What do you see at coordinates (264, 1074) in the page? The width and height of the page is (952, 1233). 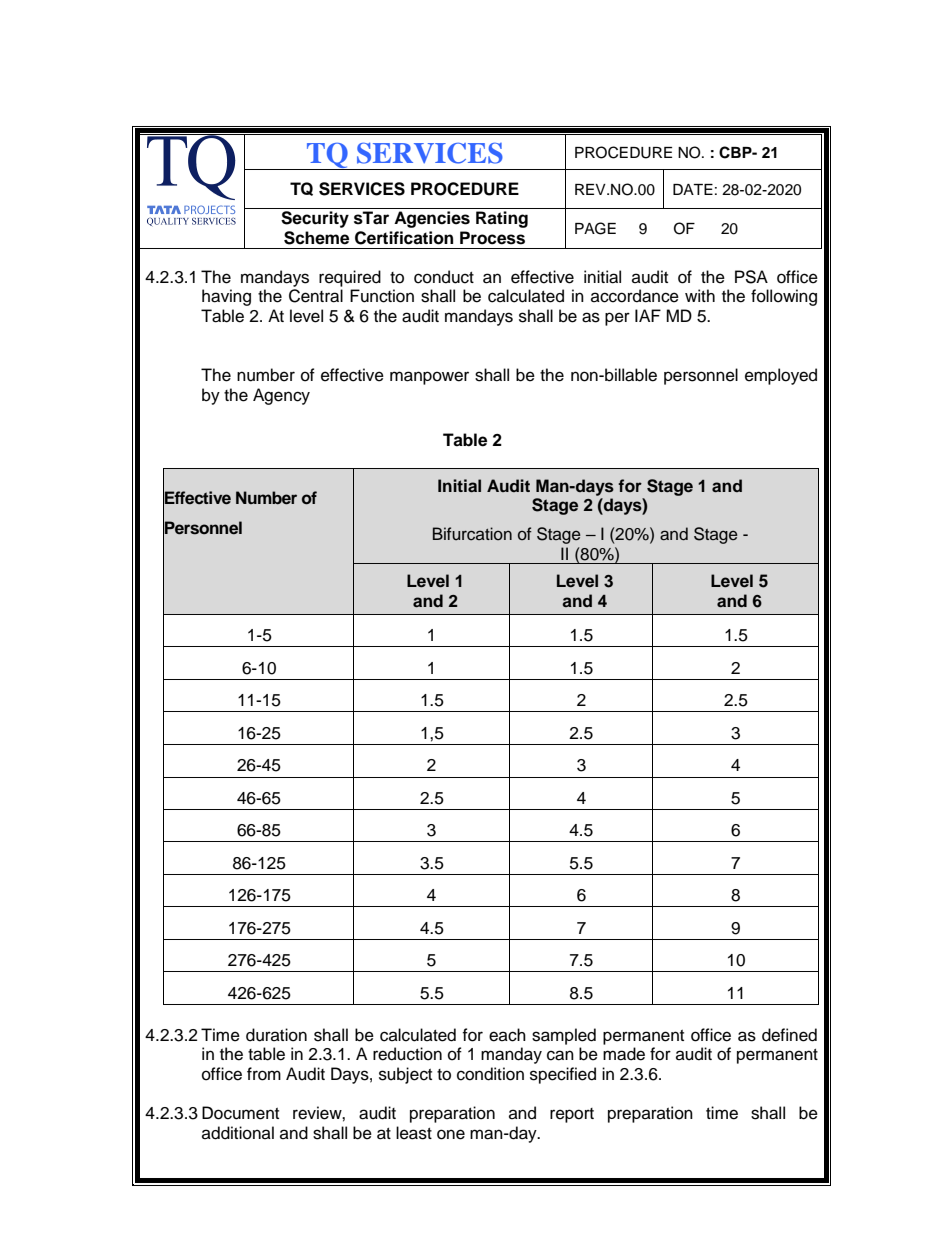 I see `from` at bounding box center [264, 1074].
